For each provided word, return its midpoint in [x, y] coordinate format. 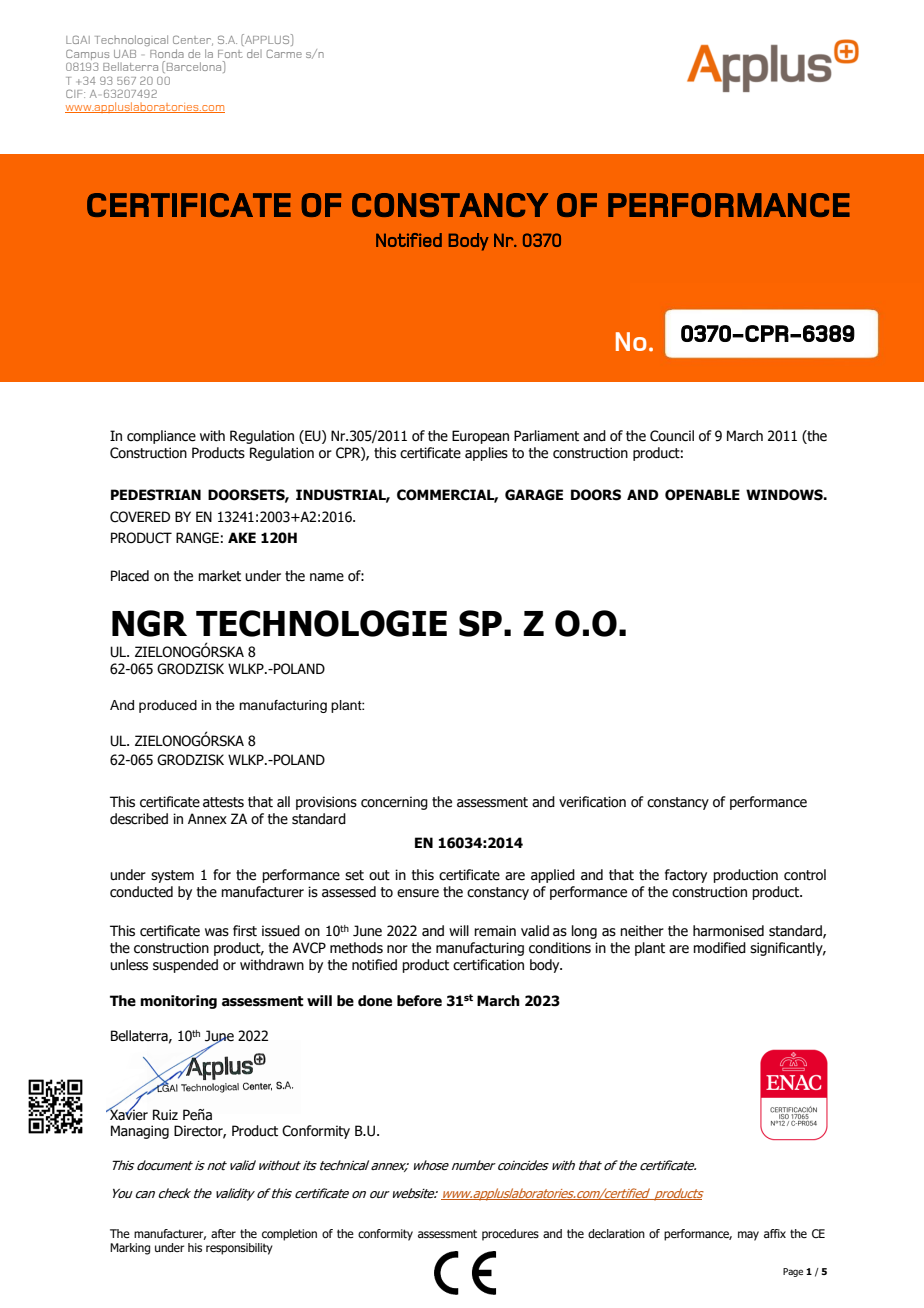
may [748, 1236]
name [327, 577]
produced [168, 706]
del [254, 54]
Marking [130, 1249]
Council [672, 436]
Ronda [167, 53]
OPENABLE [702, 495]
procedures [510, 1235]
